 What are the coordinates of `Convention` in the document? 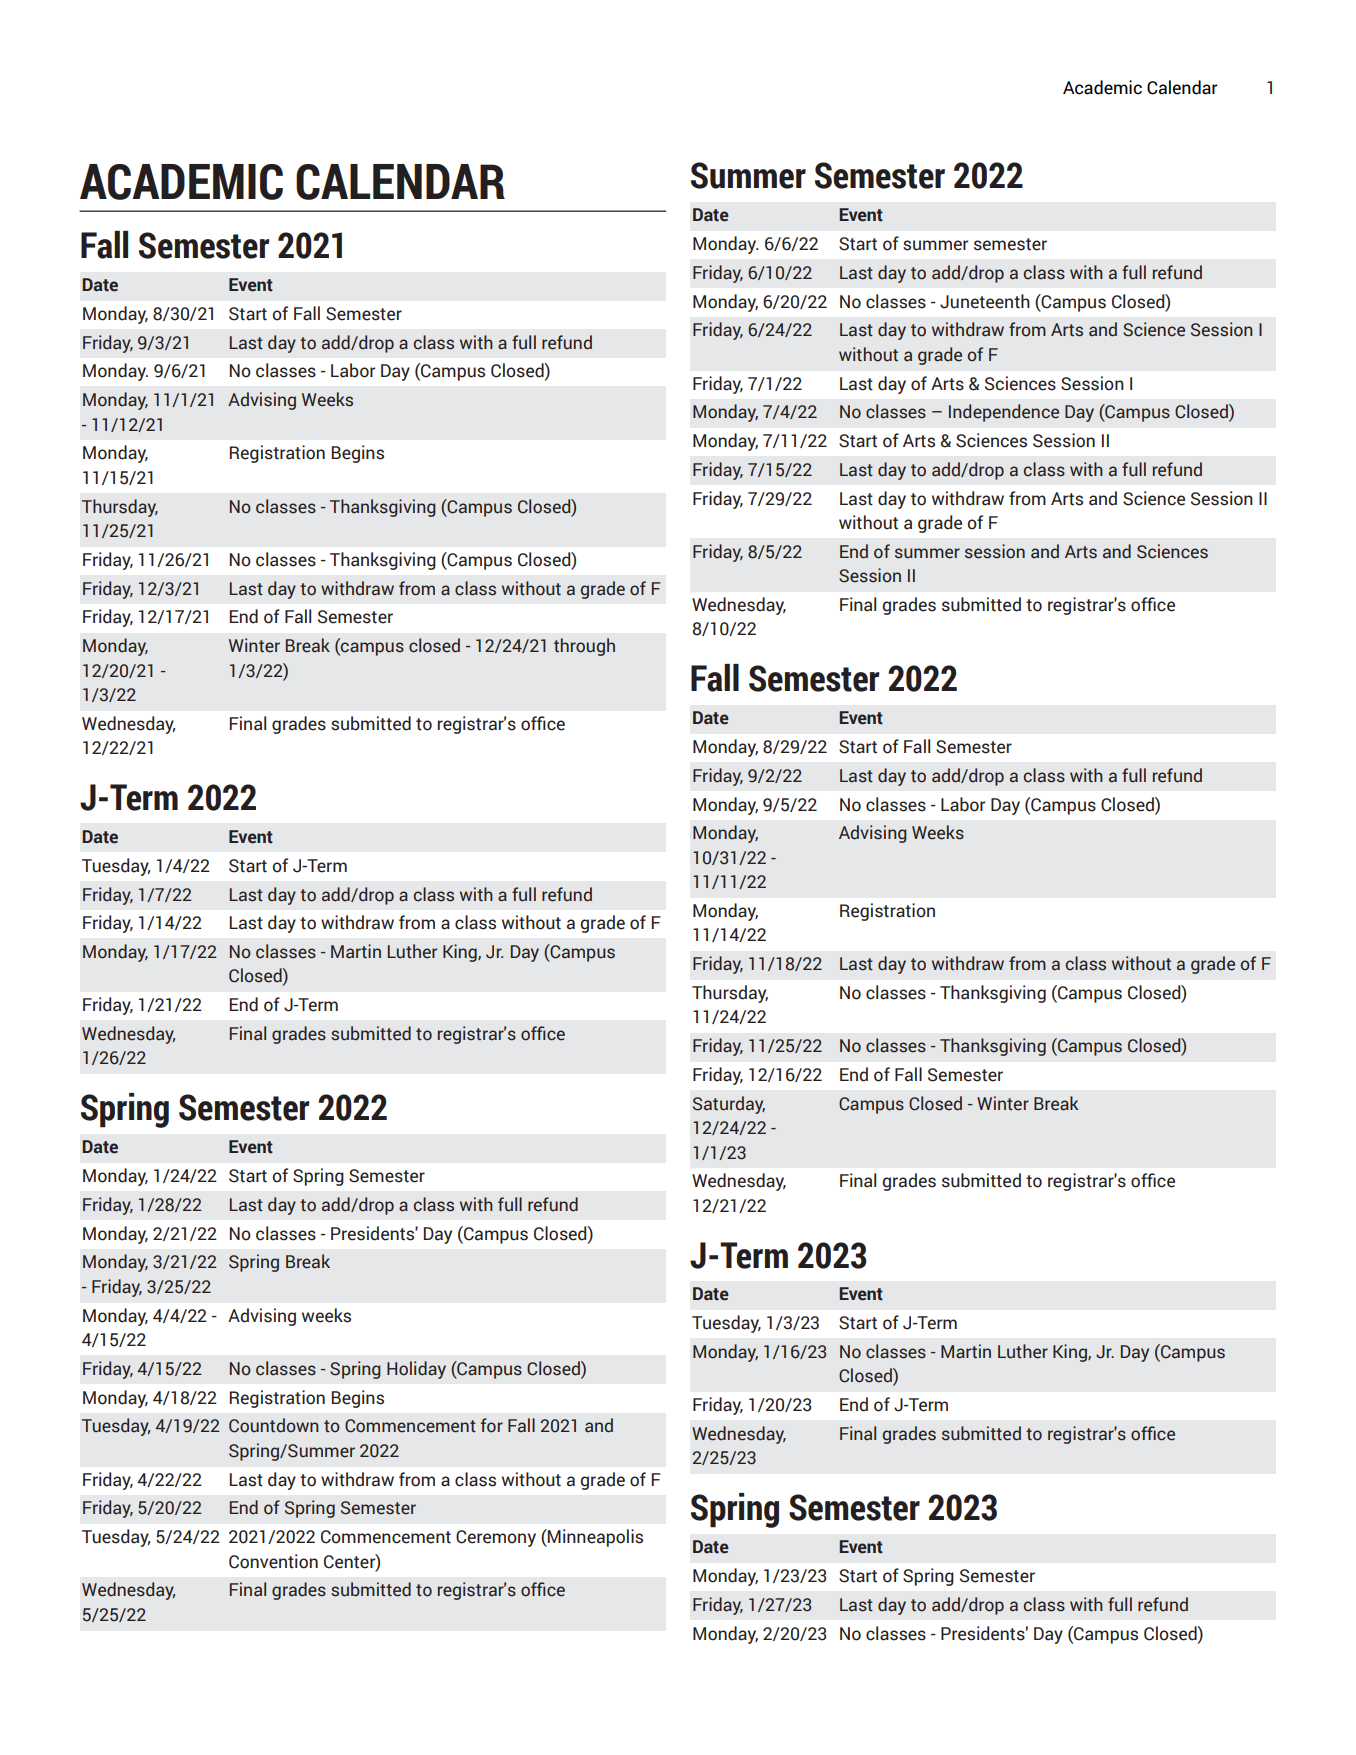 It's located at (273, 1561).
